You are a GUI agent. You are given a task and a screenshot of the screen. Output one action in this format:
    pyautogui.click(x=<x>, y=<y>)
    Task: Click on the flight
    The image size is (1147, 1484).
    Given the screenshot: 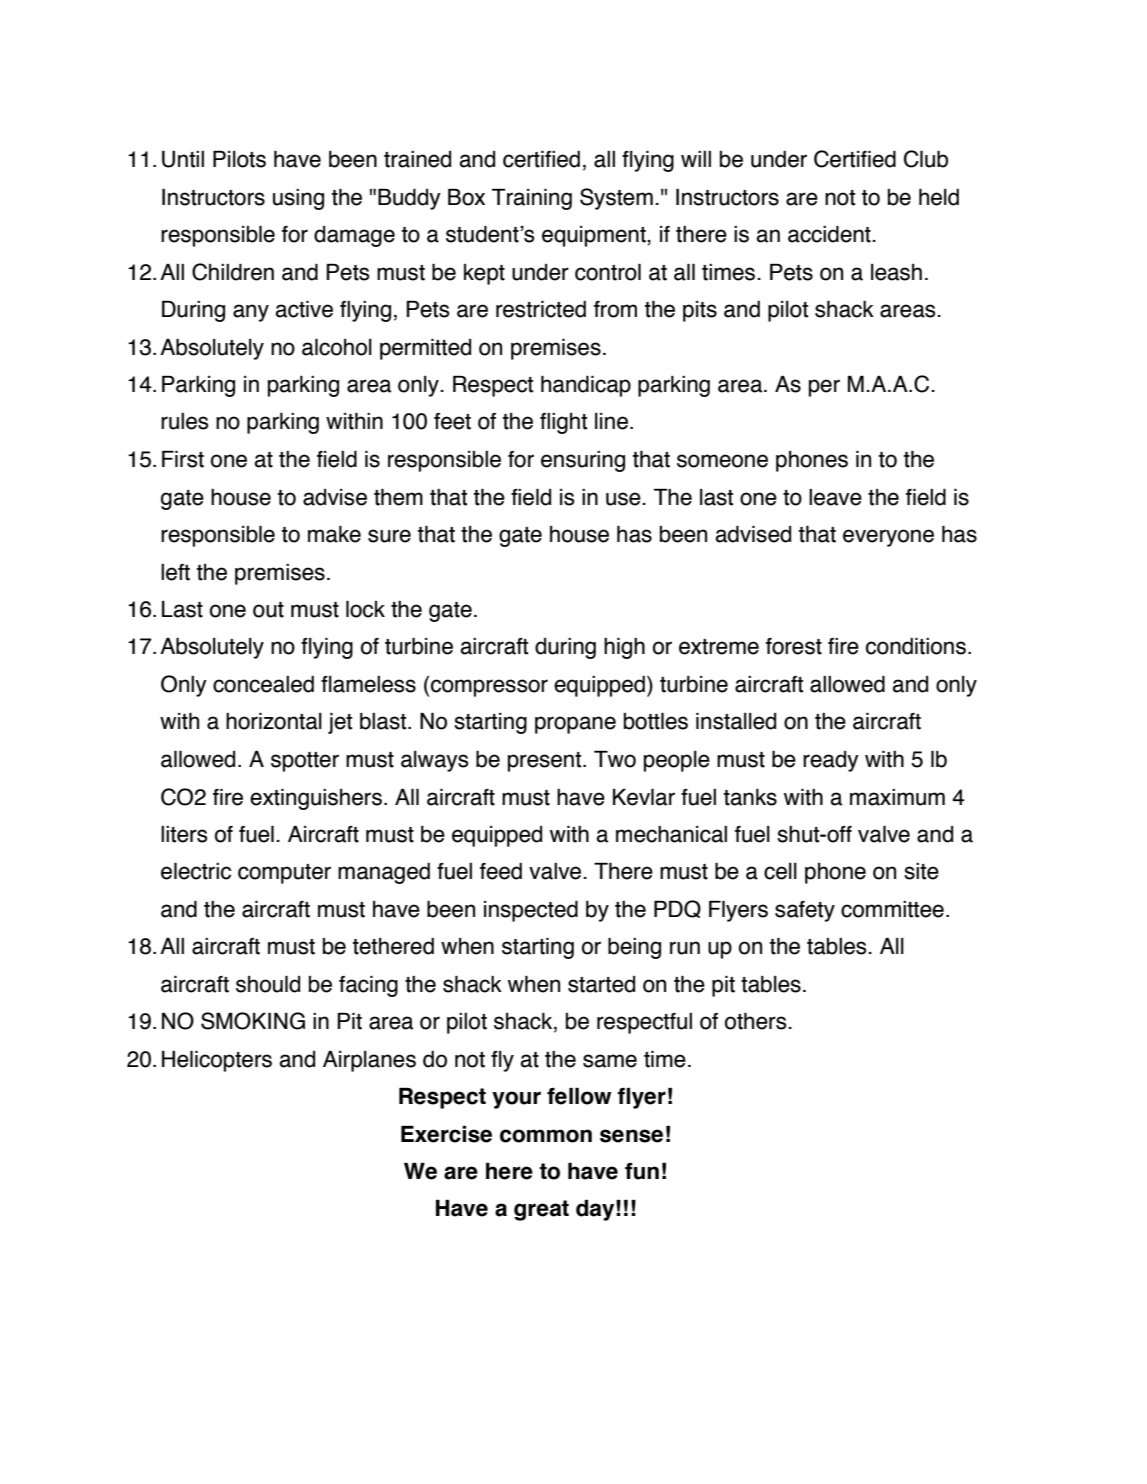 What is the action you would take?
    pyautogui.click(x=563, y=423)
